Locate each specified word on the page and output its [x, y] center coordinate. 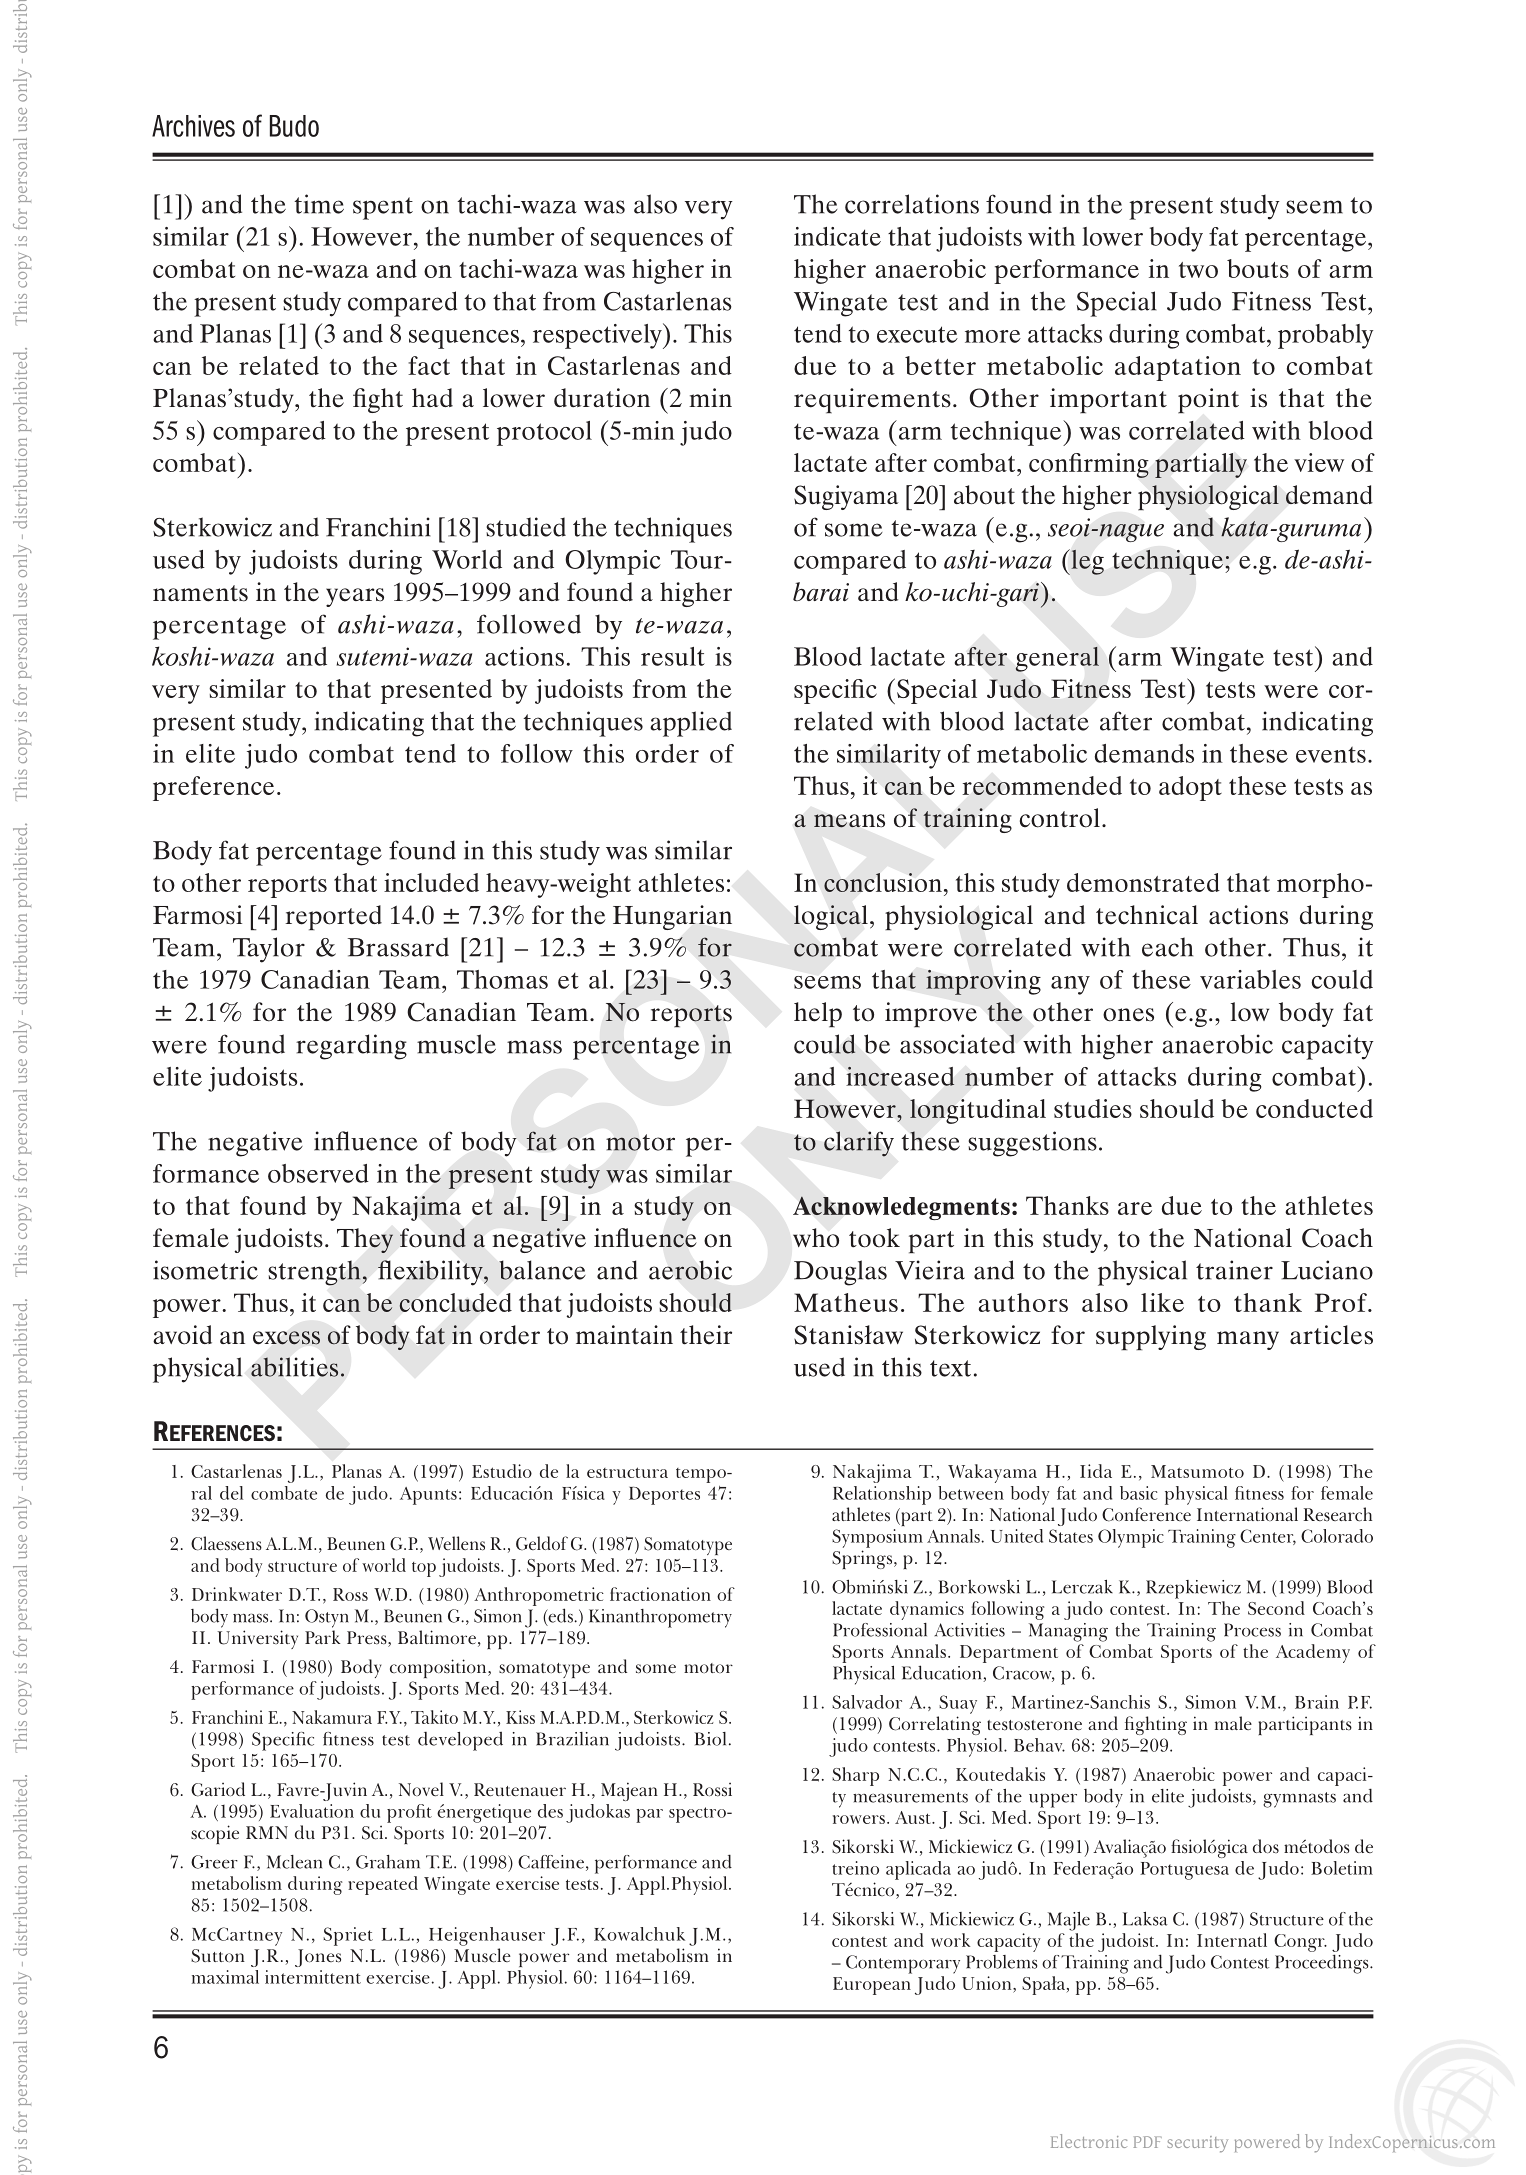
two [1198, 270]
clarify [859, 1144]
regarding [351, 1047]
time [319, 204]
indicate [837, 236]
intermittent [313, 1977]
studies [1093, 1108]
